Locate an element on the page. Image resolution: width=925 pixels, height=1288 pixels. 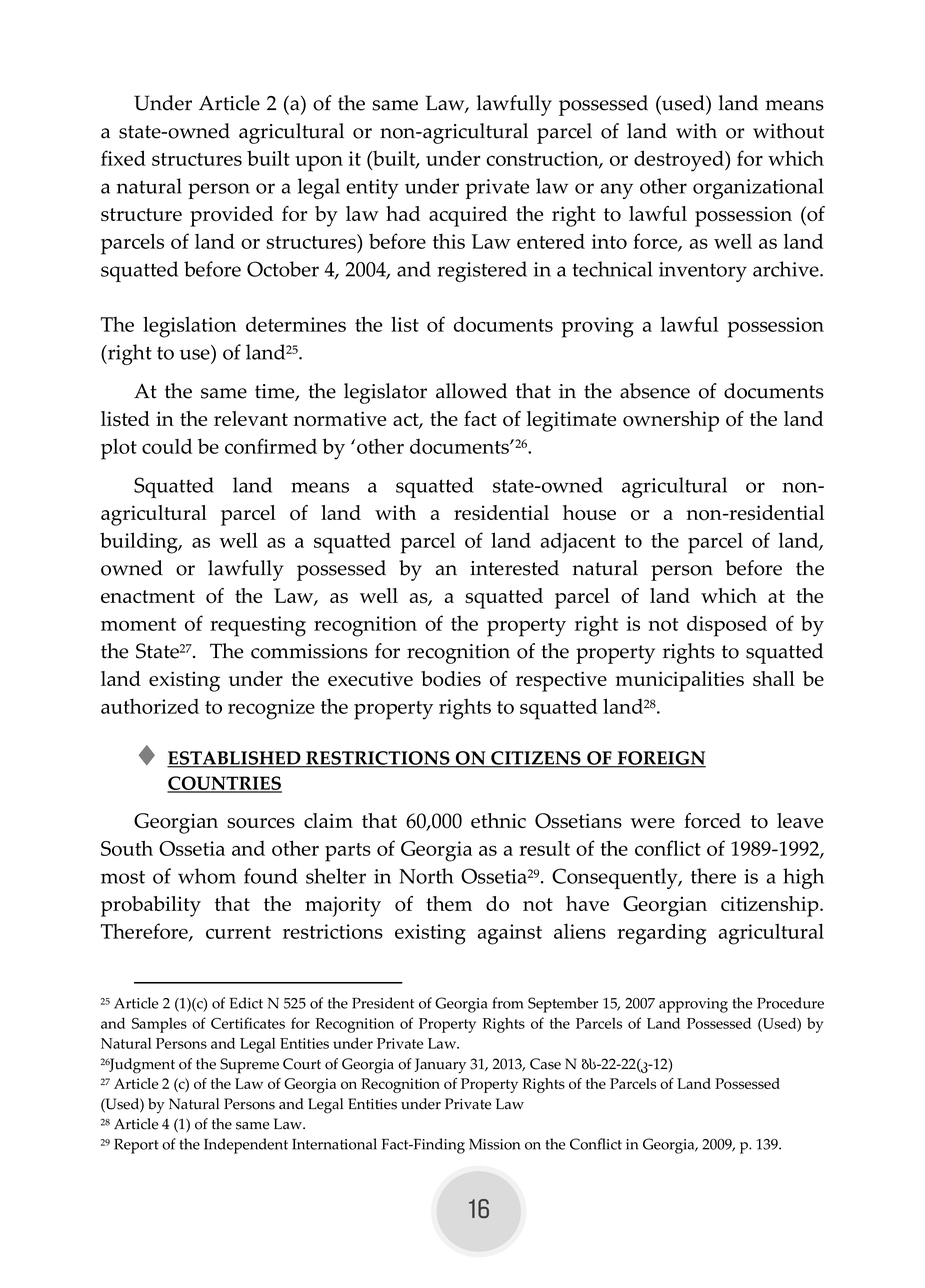
acquired is located at coordinates (468, 216).
